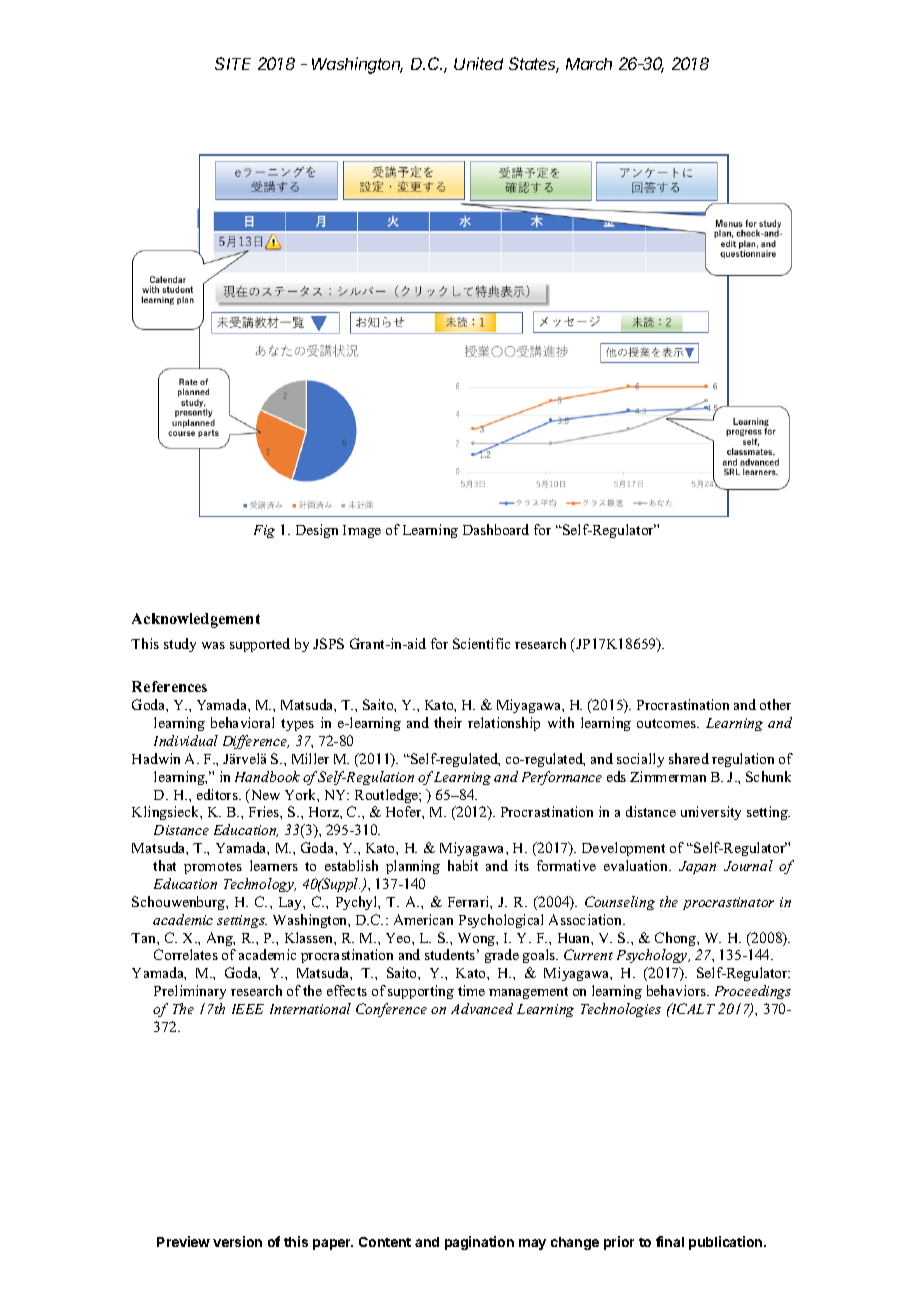 This screenshot has width=924, height=1308. What do you see at coordinates (496, 529) in the screenshot?
I see `Dashboard` at bounding box center [496, 529].
